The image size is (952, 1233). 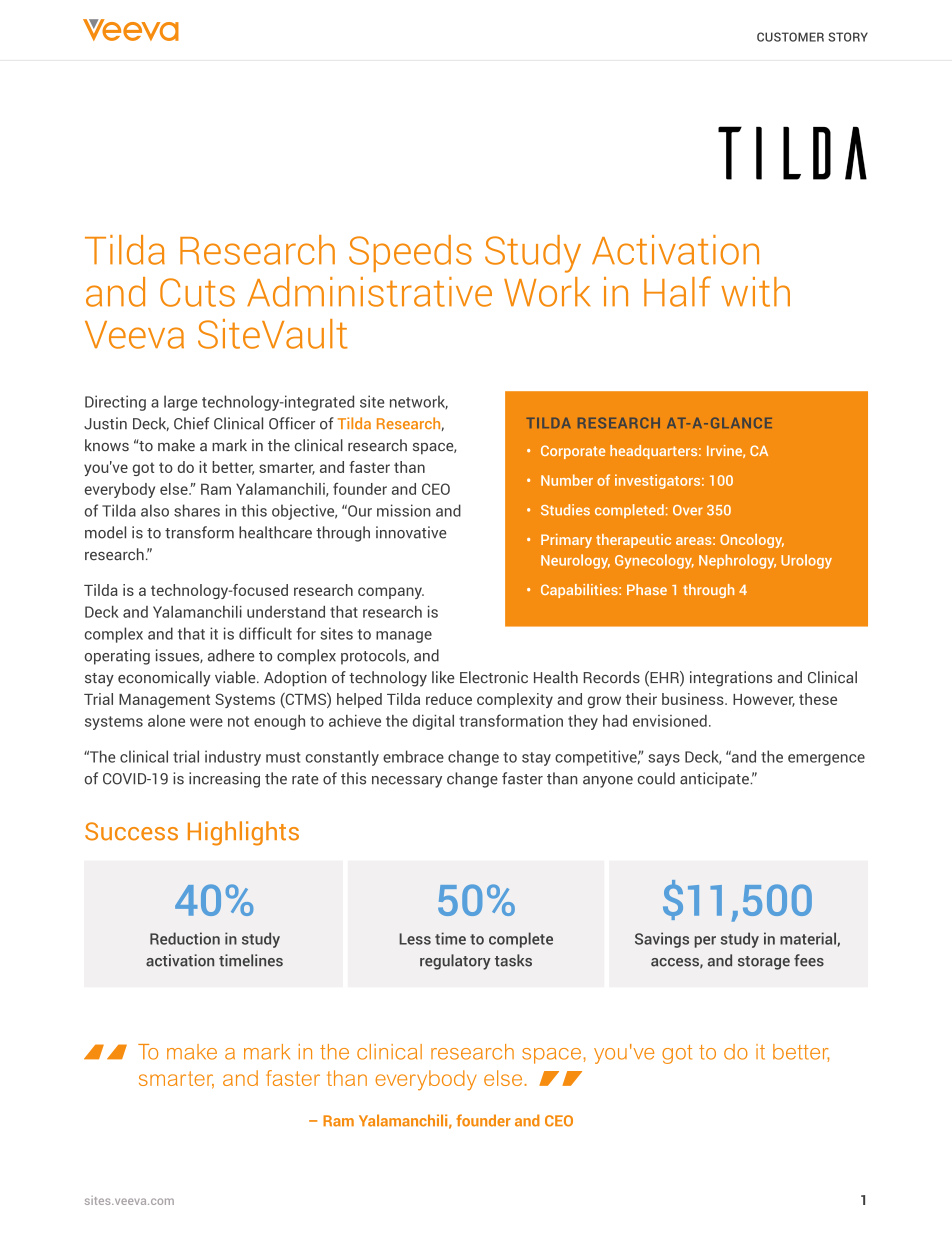 I want to click on Oncology, so click(x=752, y=541).
